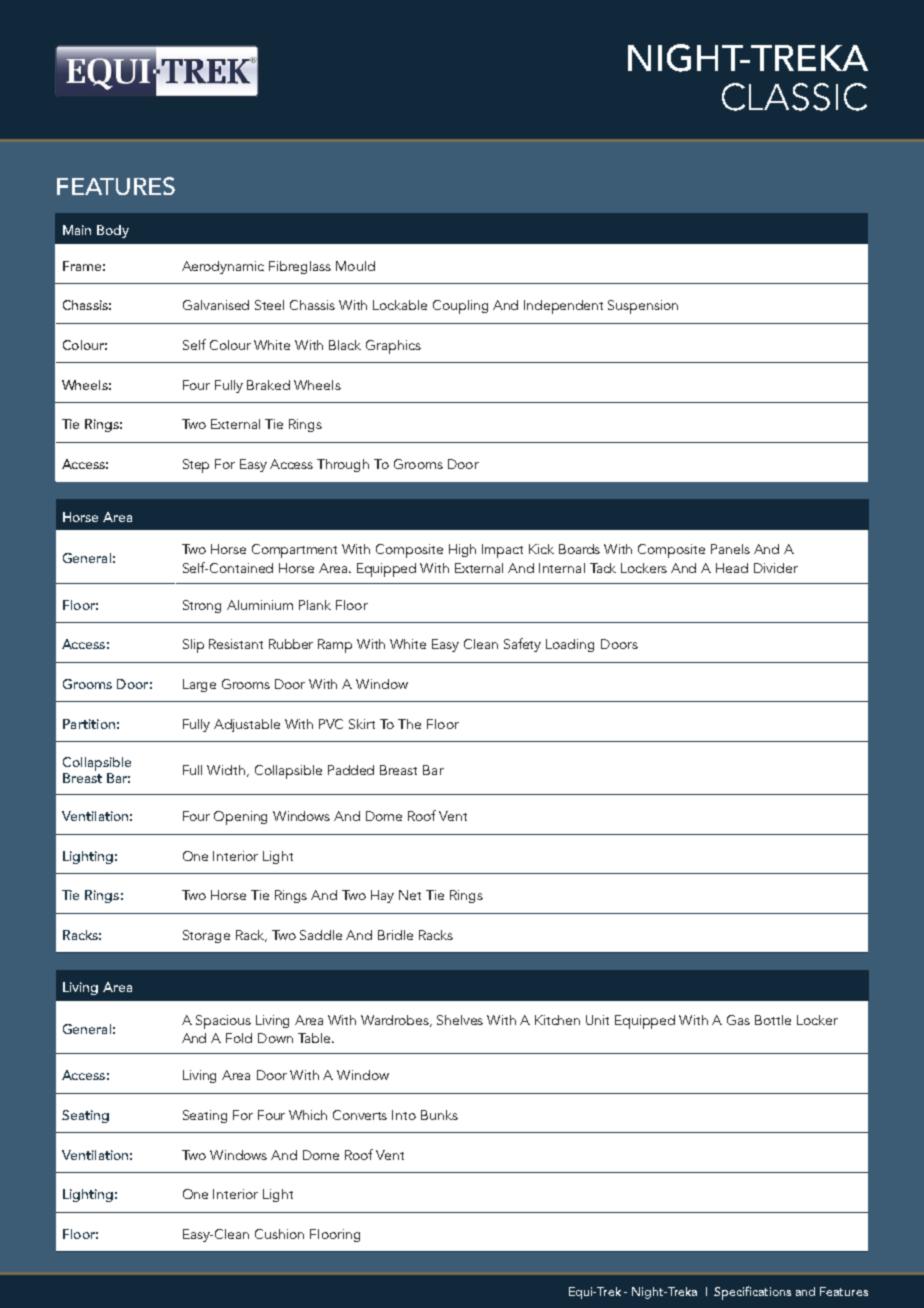 Image resolution: width=924 pixels, height=1308 pixels. What do you see at coordinates (113, 231) in the page?
I see `Body` at bounding box center [113, 231].
